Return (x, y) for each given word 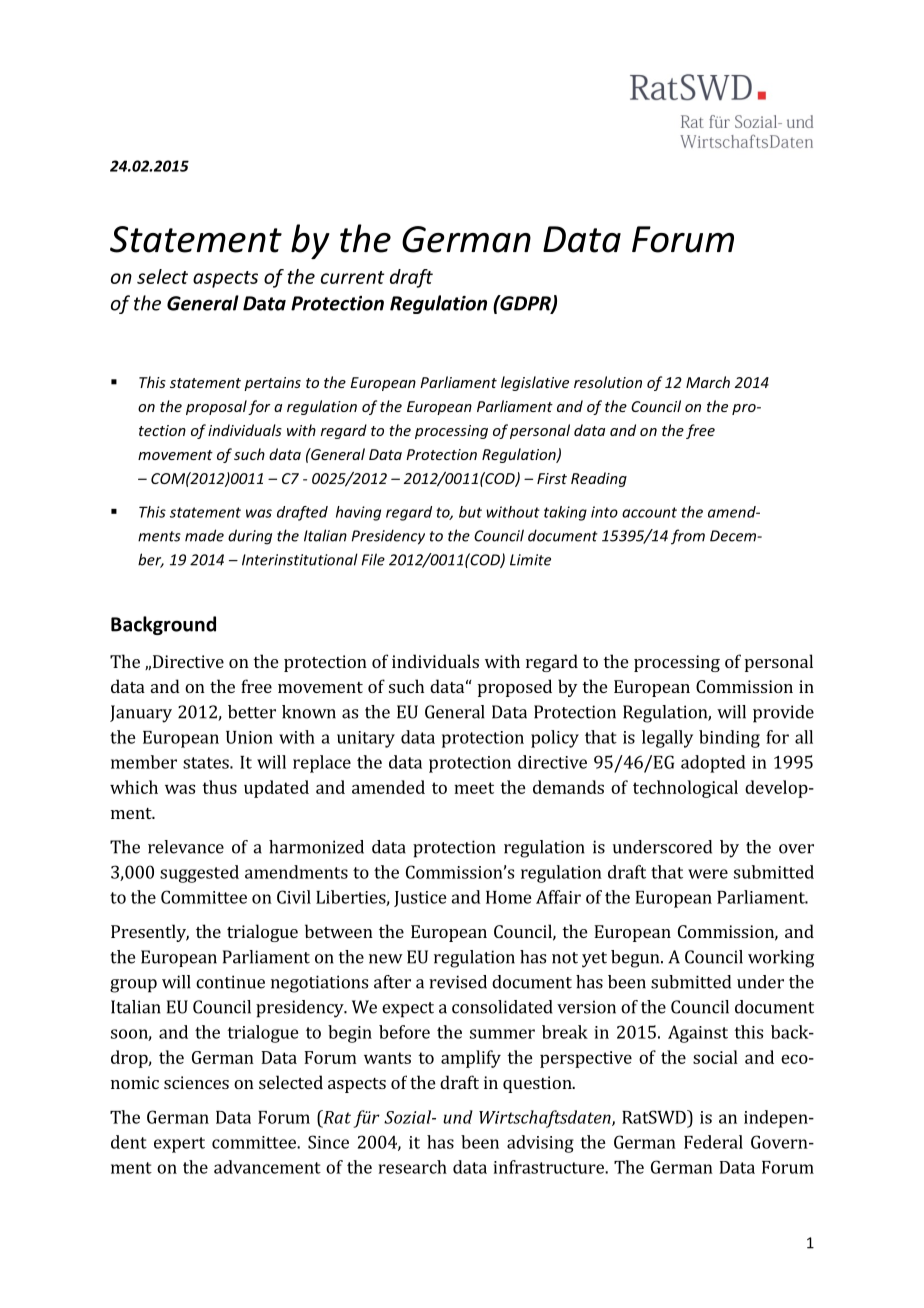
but (470, 512)
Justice (420, 899)
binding (729, 739)
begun (636, 959)
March (708, 382)
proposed (515, 688)
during (250, 537)
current (352, 277)
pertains (272, 384)
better (252, 712)
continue (230, 982)
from (688, 537)
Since (328, 1142)
